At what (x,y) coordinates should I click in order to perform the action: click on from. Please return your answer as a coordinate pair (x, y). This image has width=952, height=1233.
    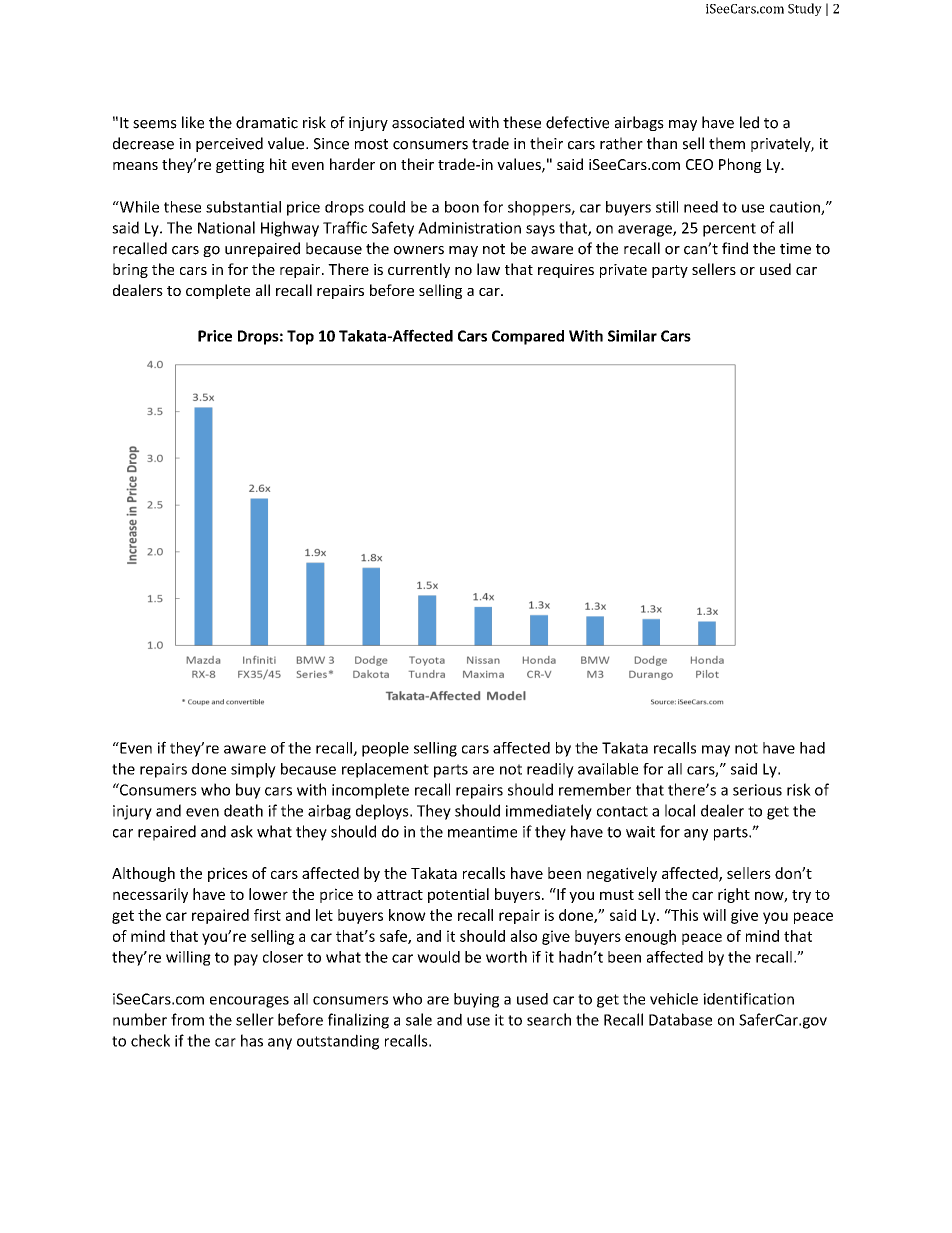
    Looking at the image, I should click on (187, 1019).
